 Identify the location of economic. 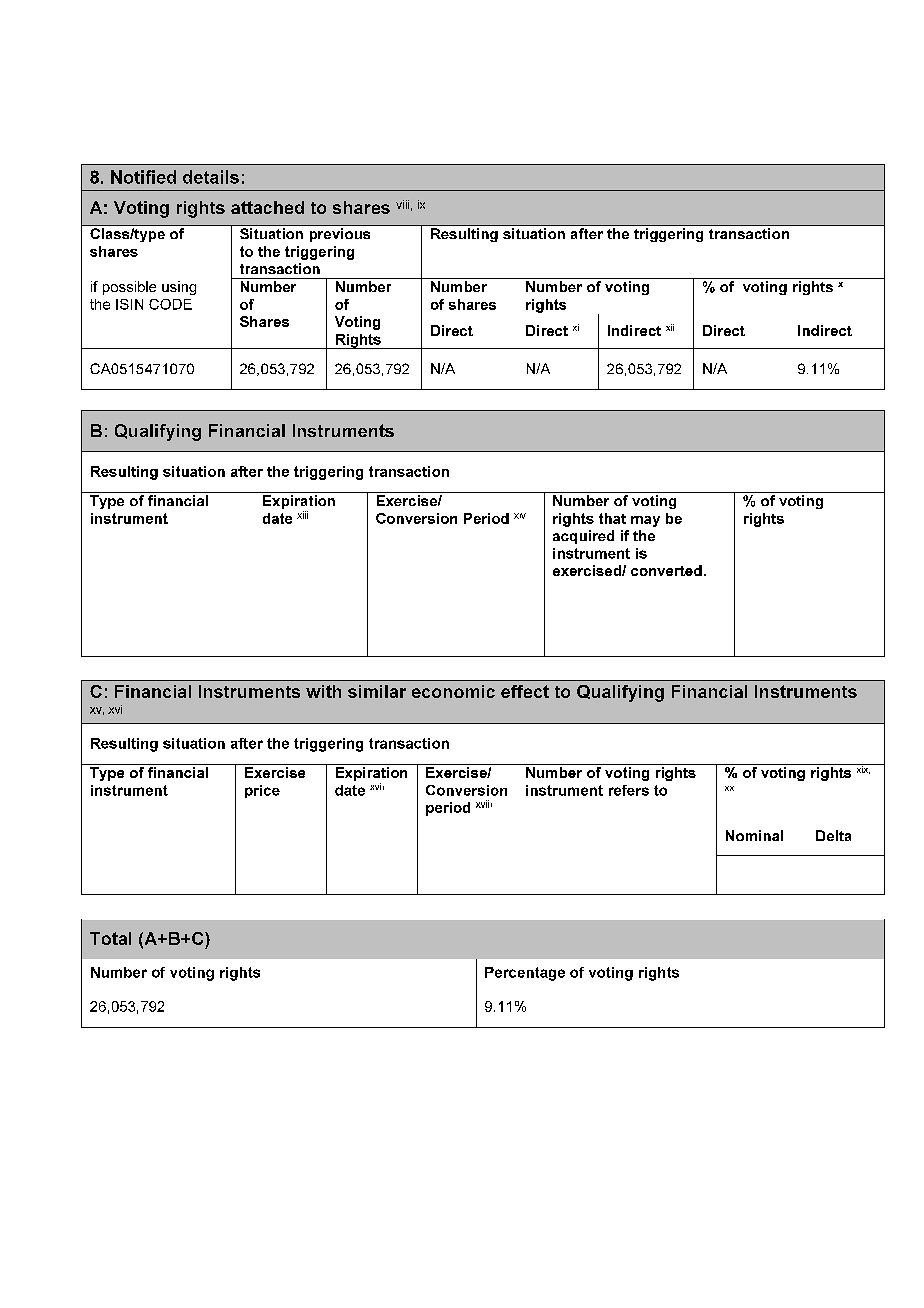
(453, 691).
